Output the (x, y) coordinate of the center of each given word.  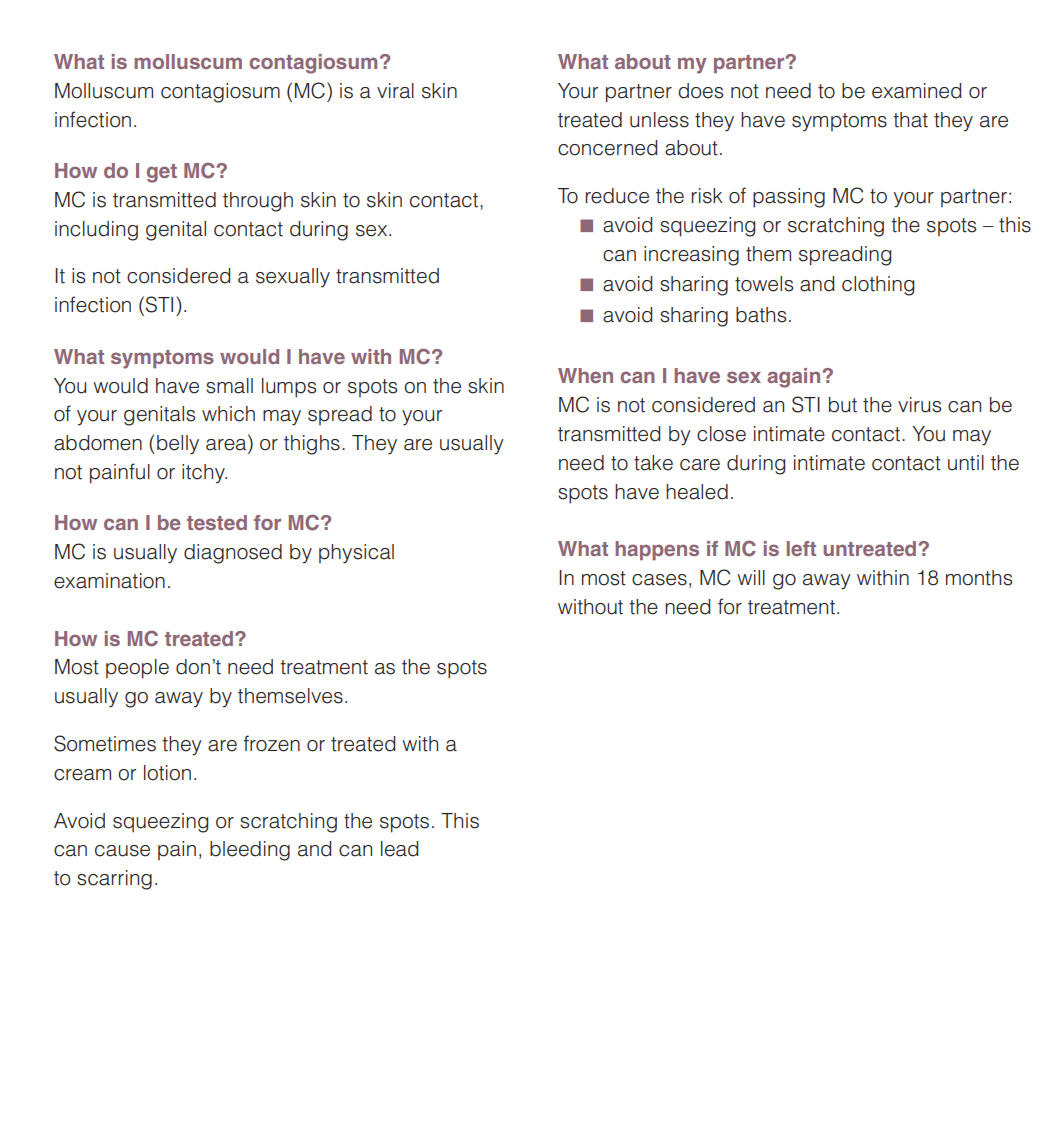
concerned (607, 148)
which (228, 414)
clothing (878, 286)
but (843, 405)
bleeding (250, 851)
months (979, 578)
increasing (691, 256)
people (137, 669)
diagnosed (233, 554)
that (910, 120)
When (585, 375)
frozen (271, 743)
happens (657, 550)
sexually (293, 278)
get (162, 173)
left (801, 548)
